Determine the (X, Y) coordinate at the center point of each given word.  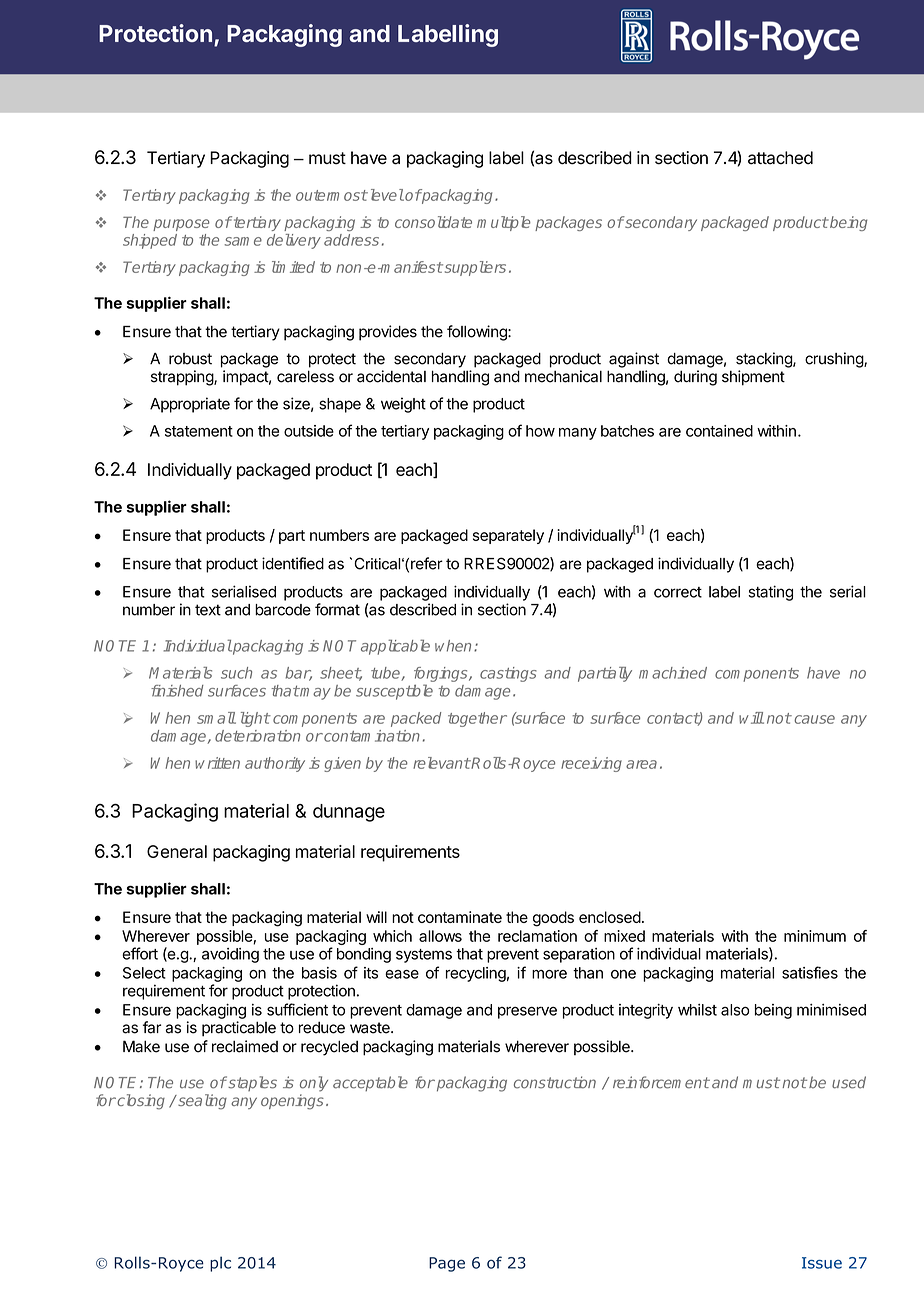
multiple (504, 223)
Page (447, 1264)
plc (220, 1264)
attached (780, 158)
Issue (822, 1263)
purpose (181, 225)
